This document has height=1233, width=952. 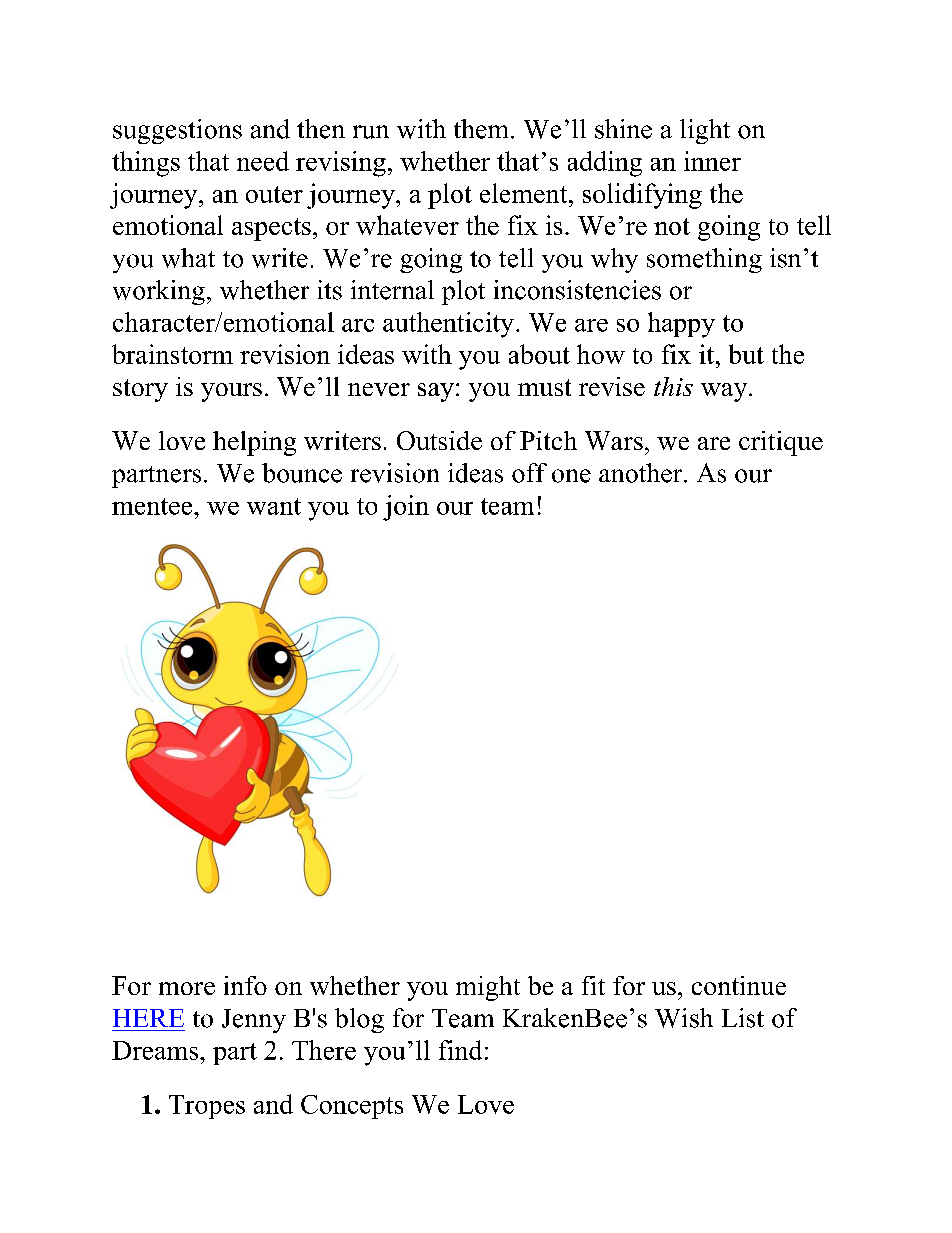 What do you see at coordinates (481, 129) in the document?
I see `them` at bounding box center [481, 129].
